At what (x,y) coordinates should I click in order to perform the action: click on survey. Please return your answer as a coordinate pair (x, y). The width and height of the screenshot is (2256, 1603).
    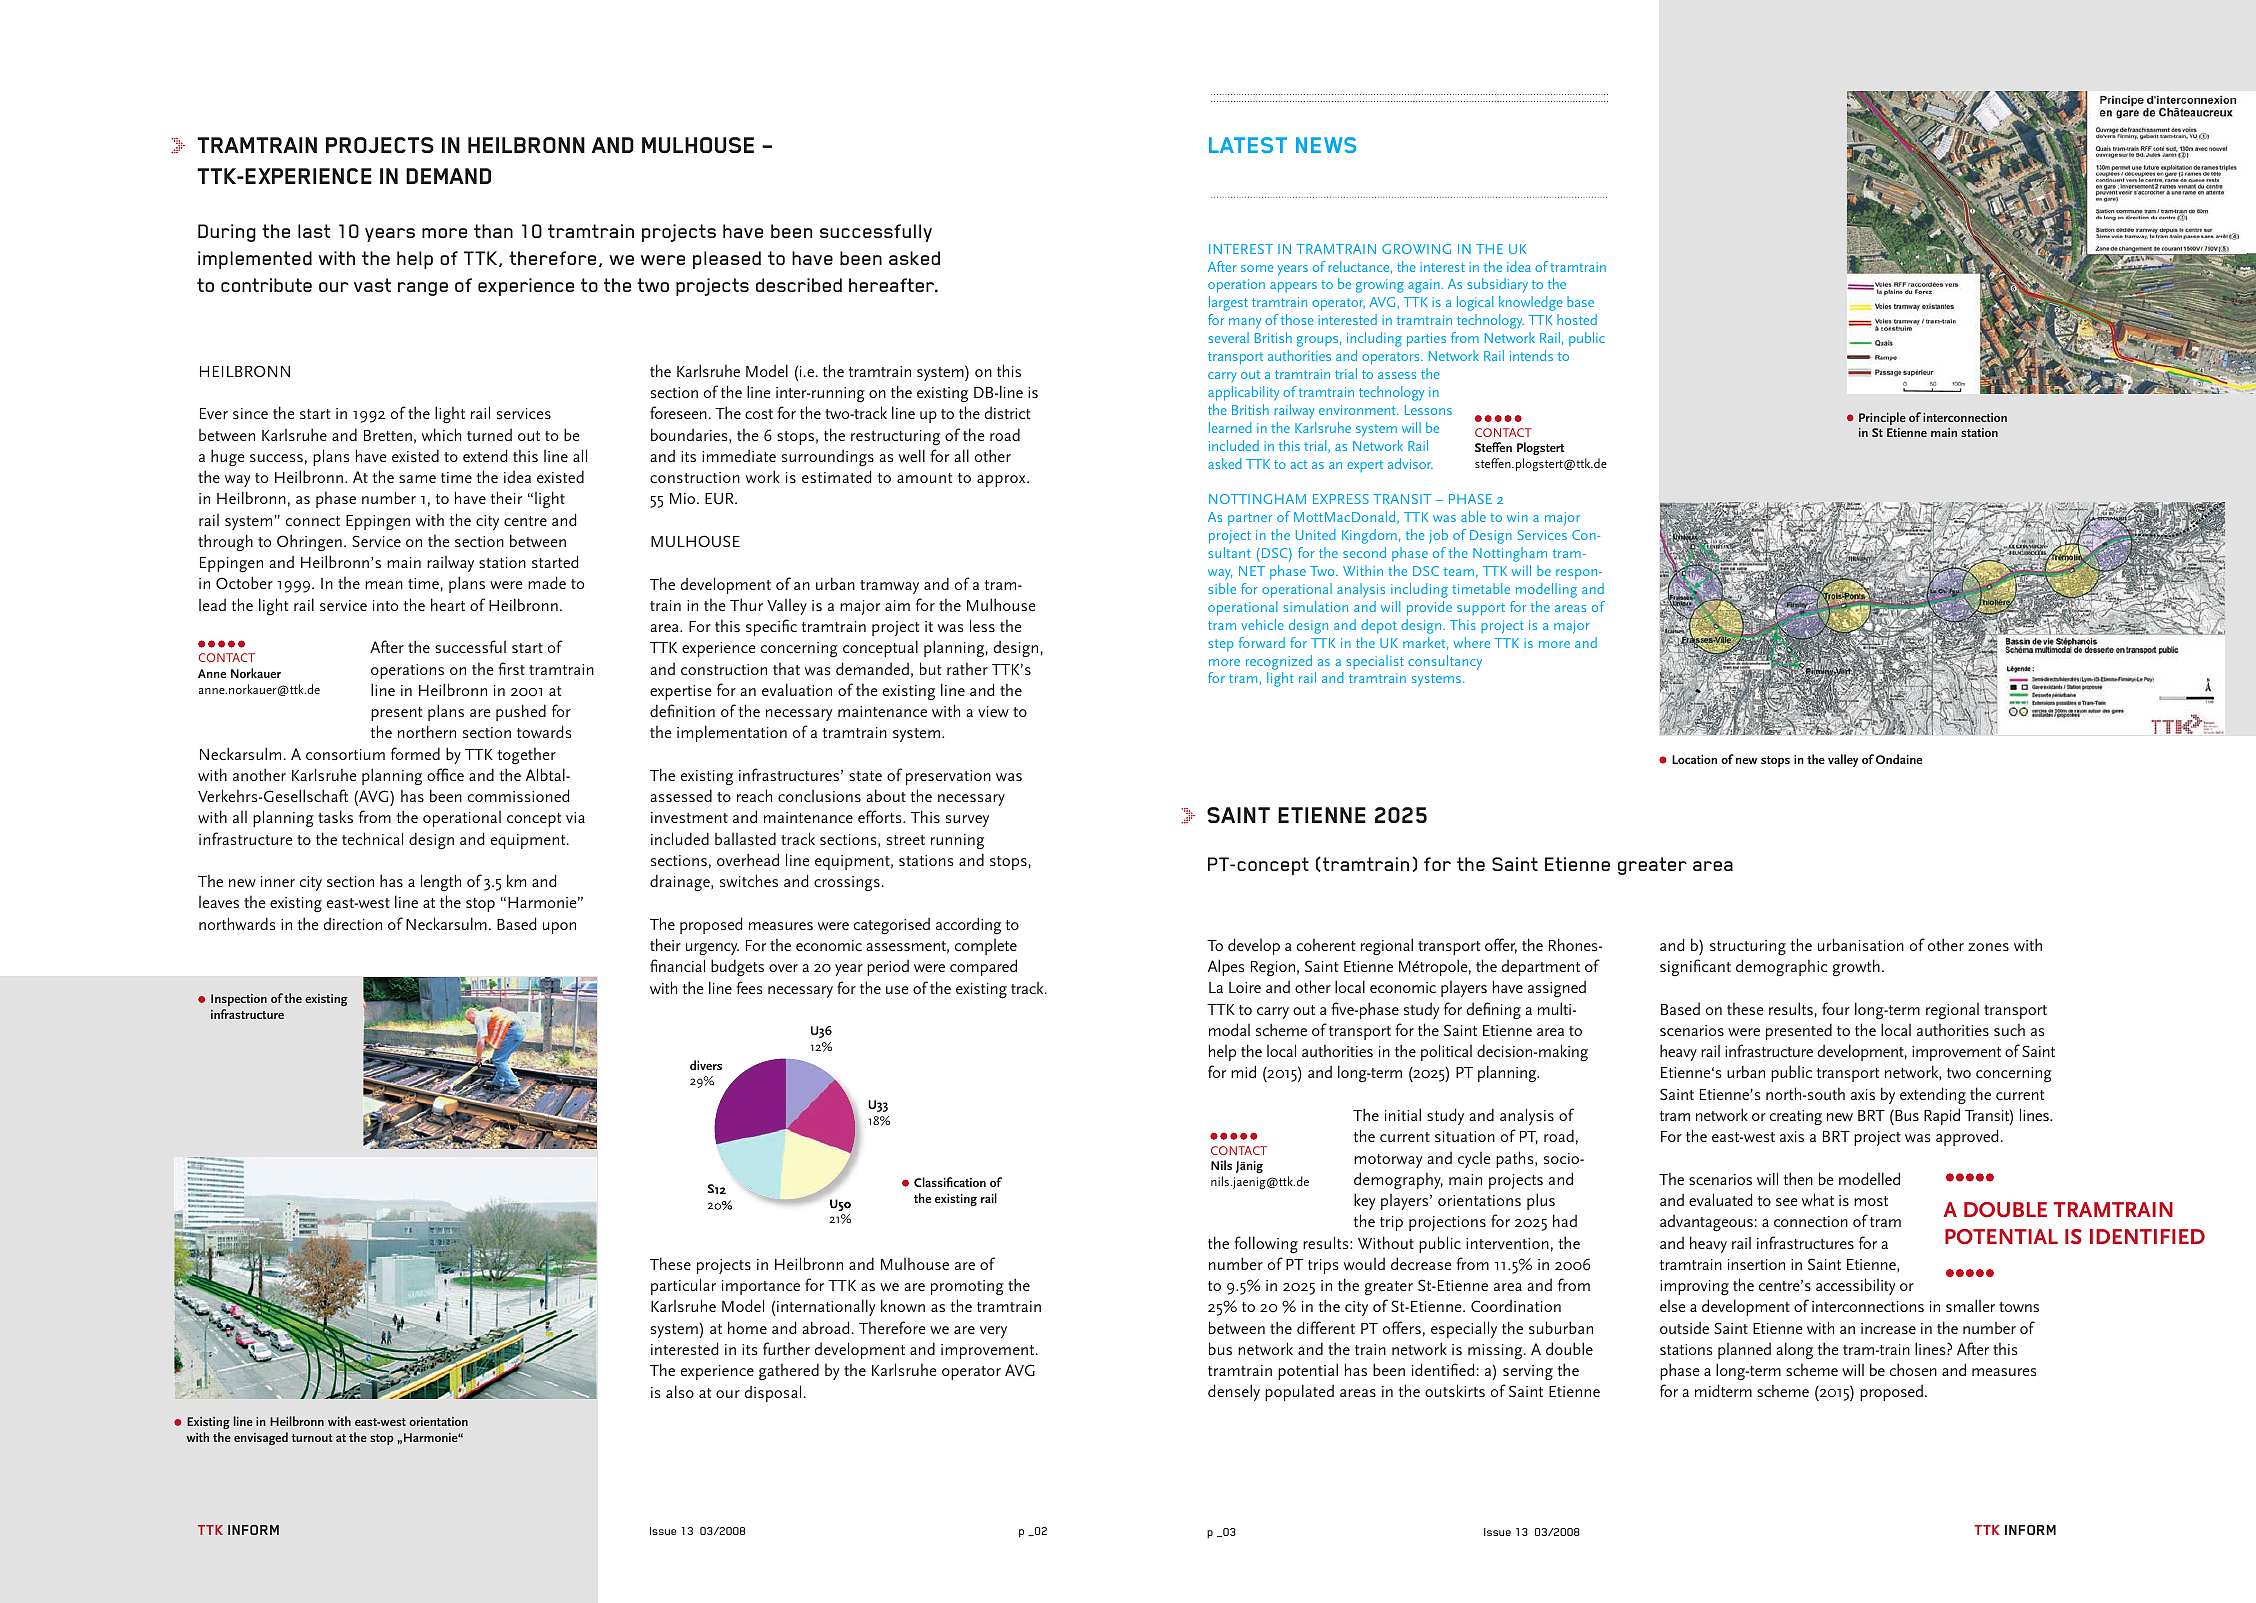
    Looking at the image, I should click on (967, 821).
